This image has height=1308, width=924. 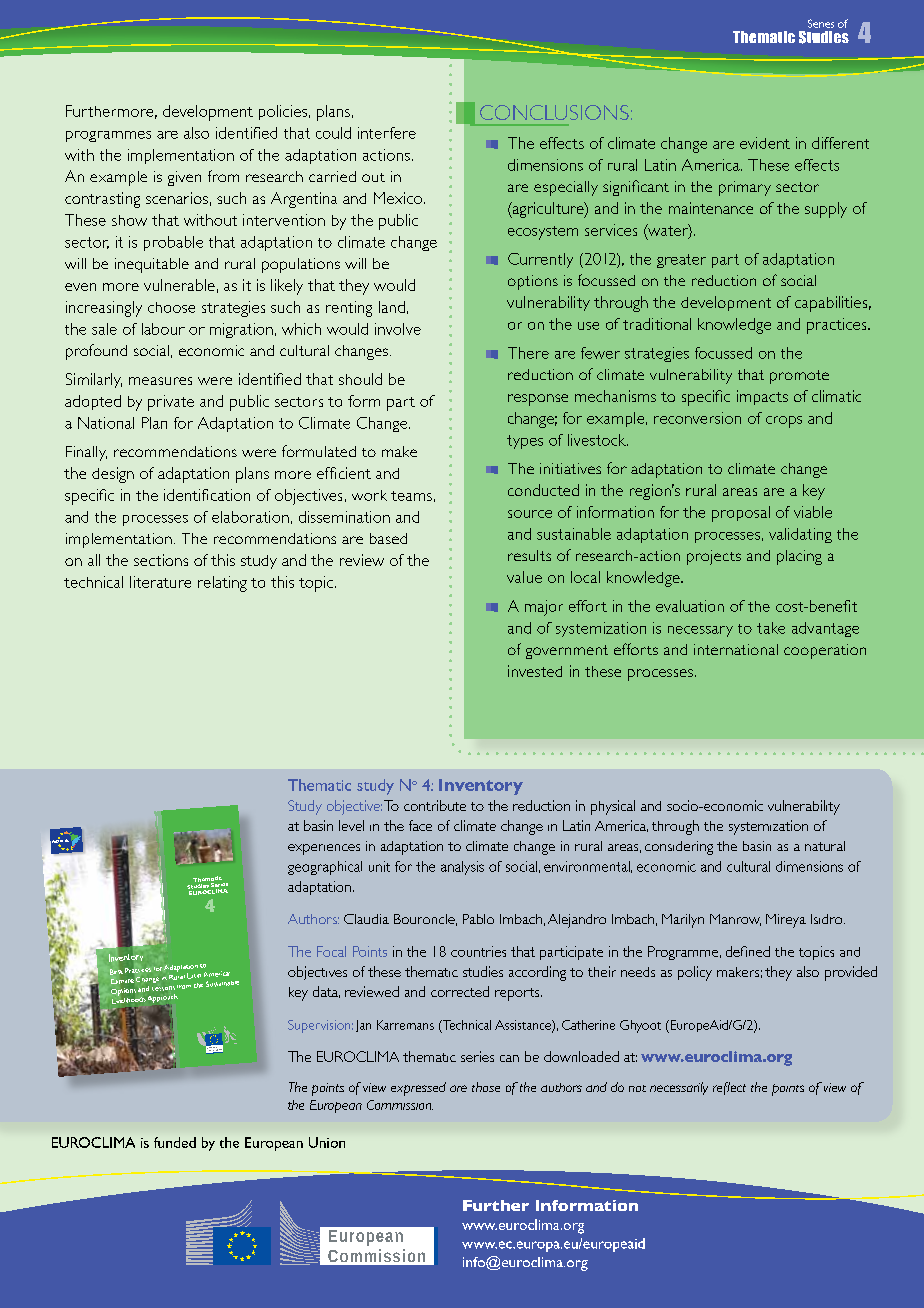 What do you see at coordinates (184, 178) in the image?
I see `given` at bounding box center [184, 178].
